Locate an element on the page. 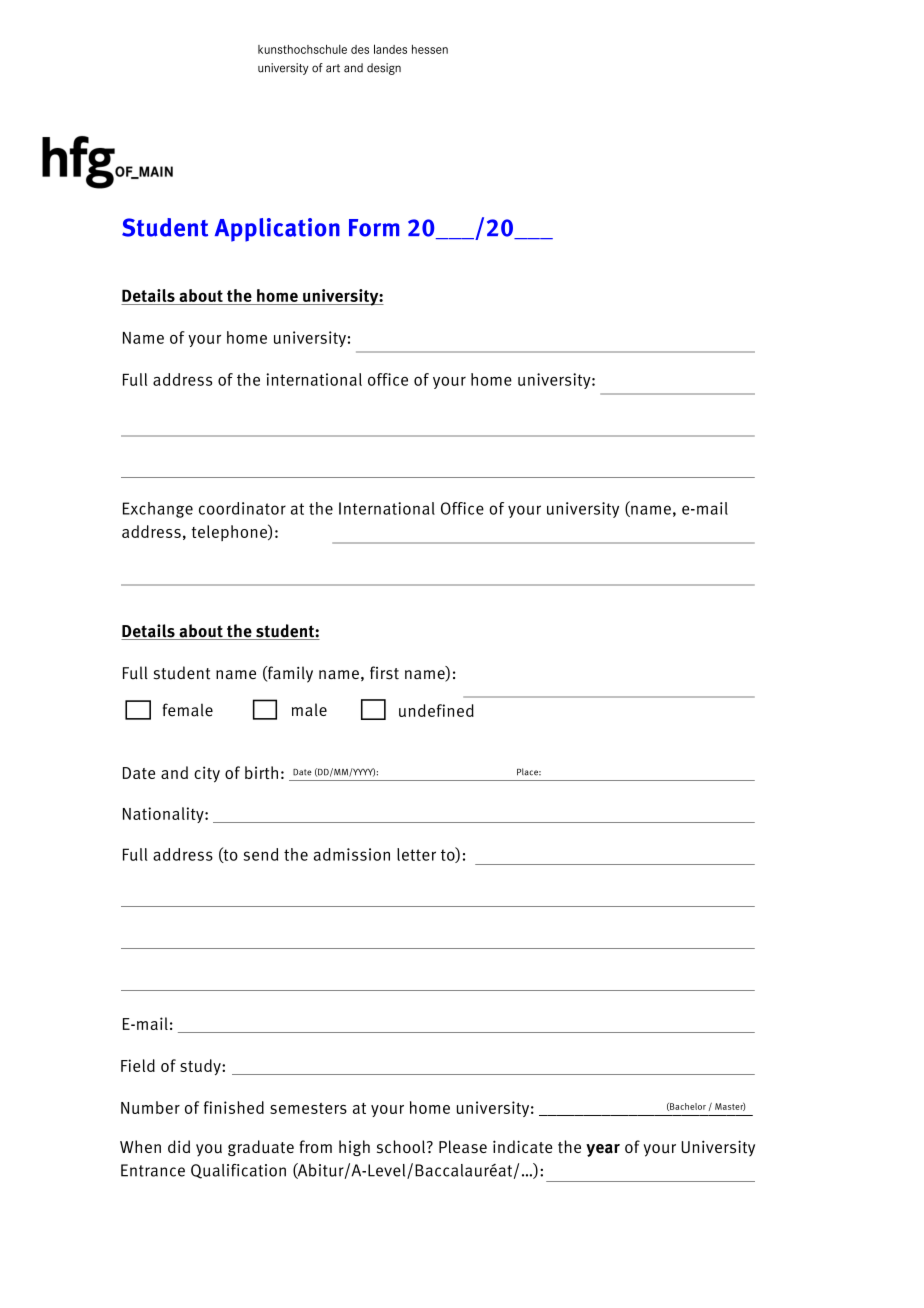 The height and width of the image is (1308, 924). letter is located at coordinates (416, 854).
